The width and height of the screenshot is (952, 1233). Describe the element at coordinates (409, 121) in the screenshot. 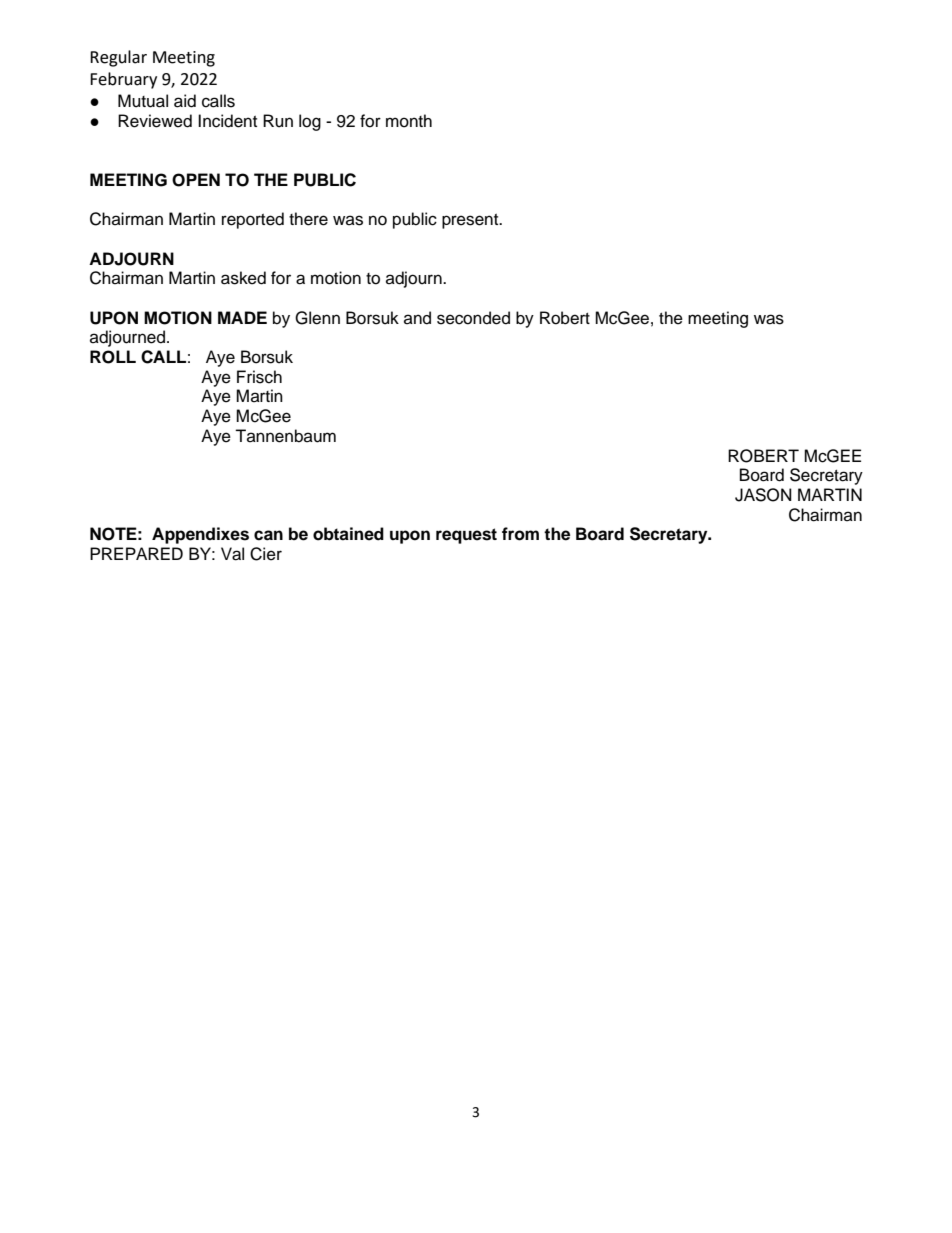

I see `month` at that location.
